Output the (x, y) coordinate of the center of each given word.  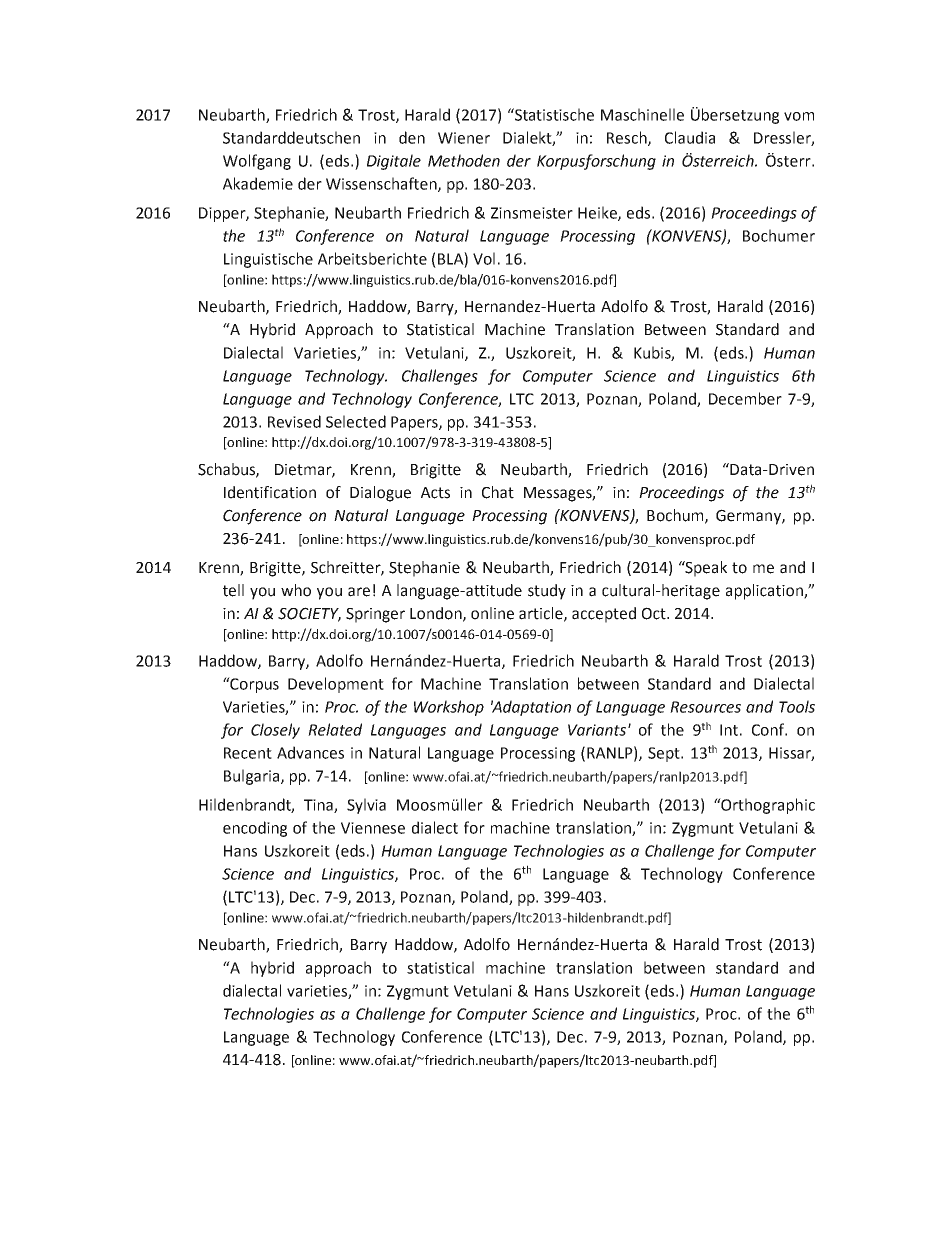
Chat (498, 492)
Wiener (464, 138)
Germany (749, 517)
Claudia (690, 137)
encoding (255, 829)
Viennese (373, 828)
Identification (270, 492)
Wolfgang (257, 162)
